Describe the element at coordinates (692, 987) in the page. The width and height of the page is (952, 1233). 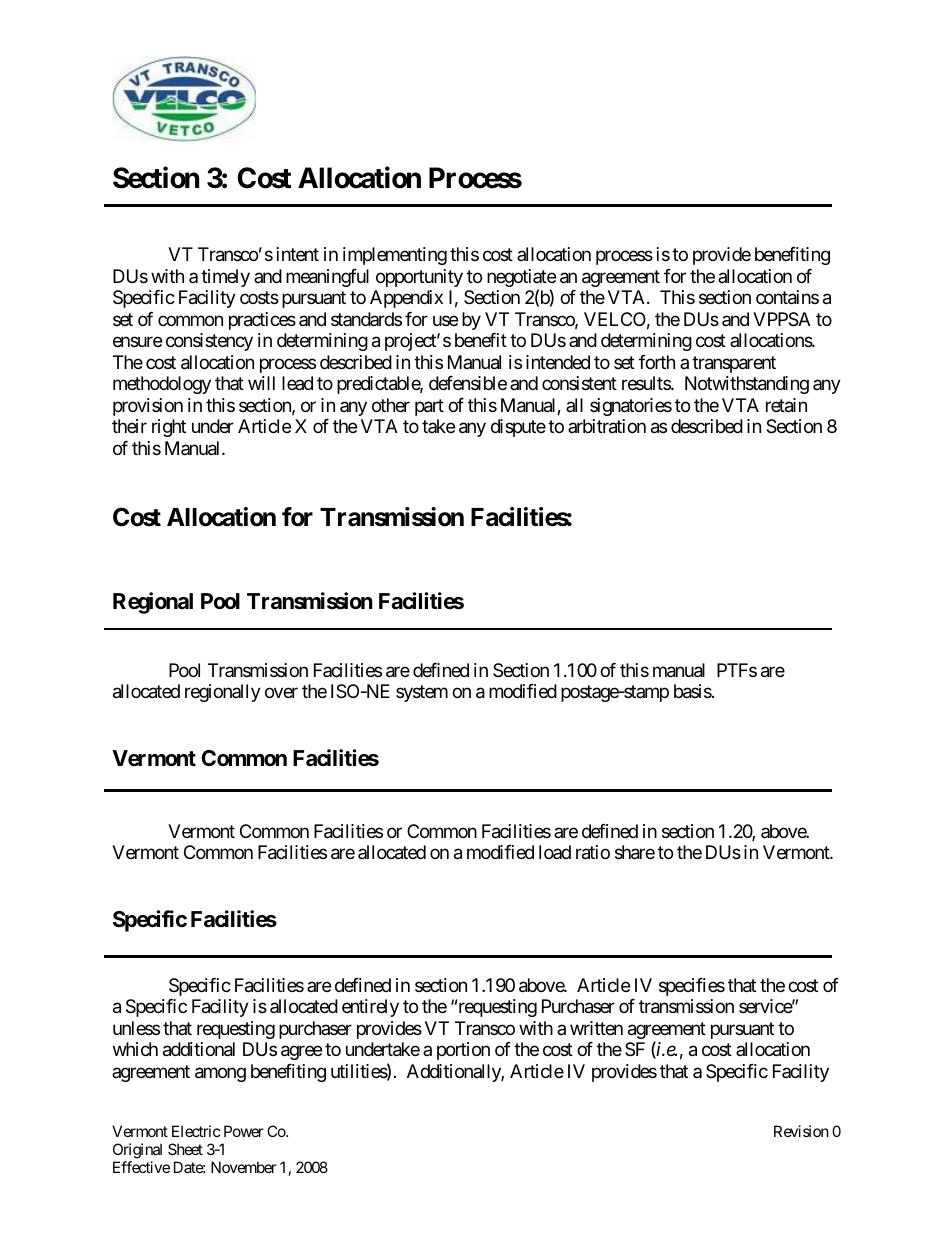
I see `specifies` at that location.
